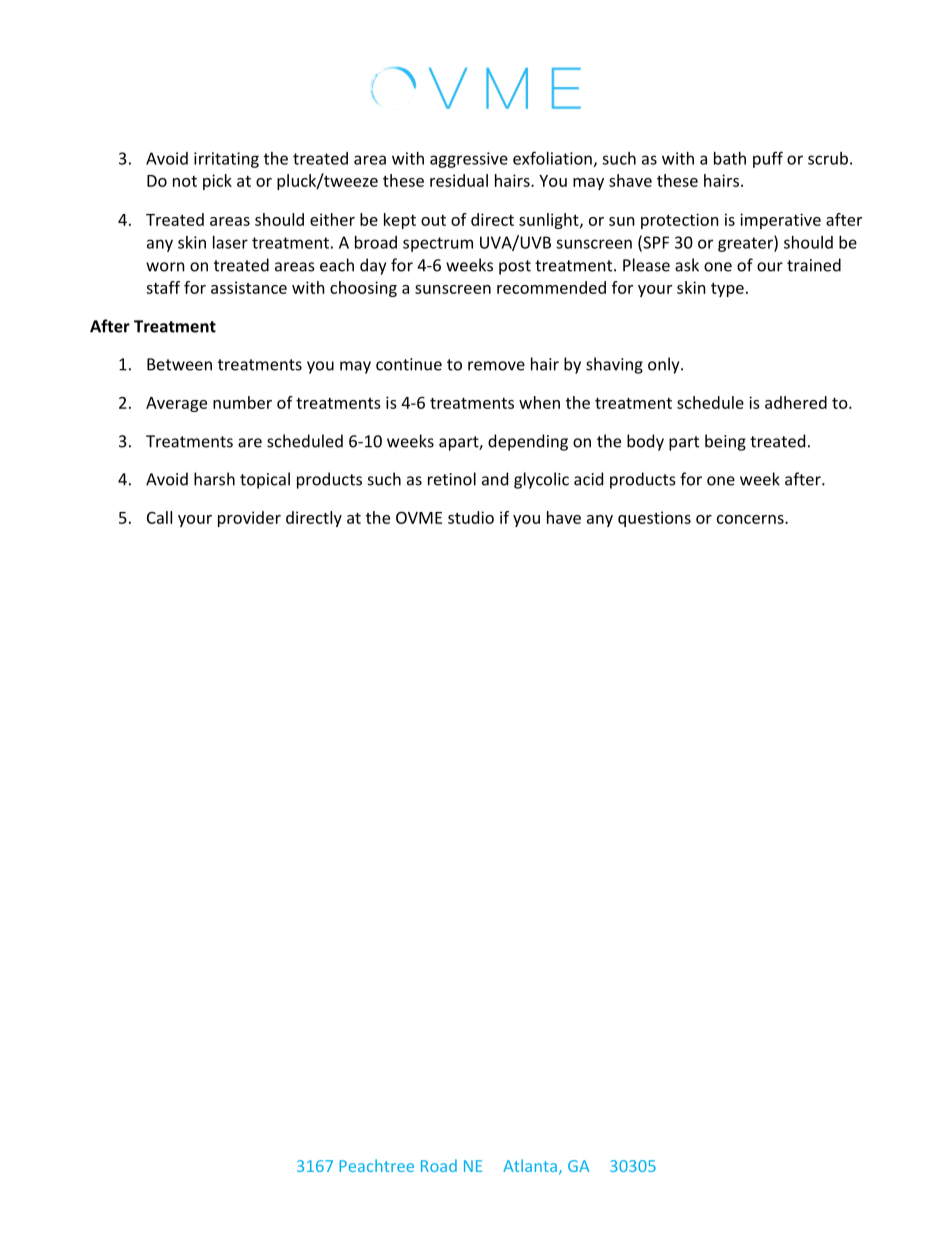  I want to click on Call, so click(159, 517).
